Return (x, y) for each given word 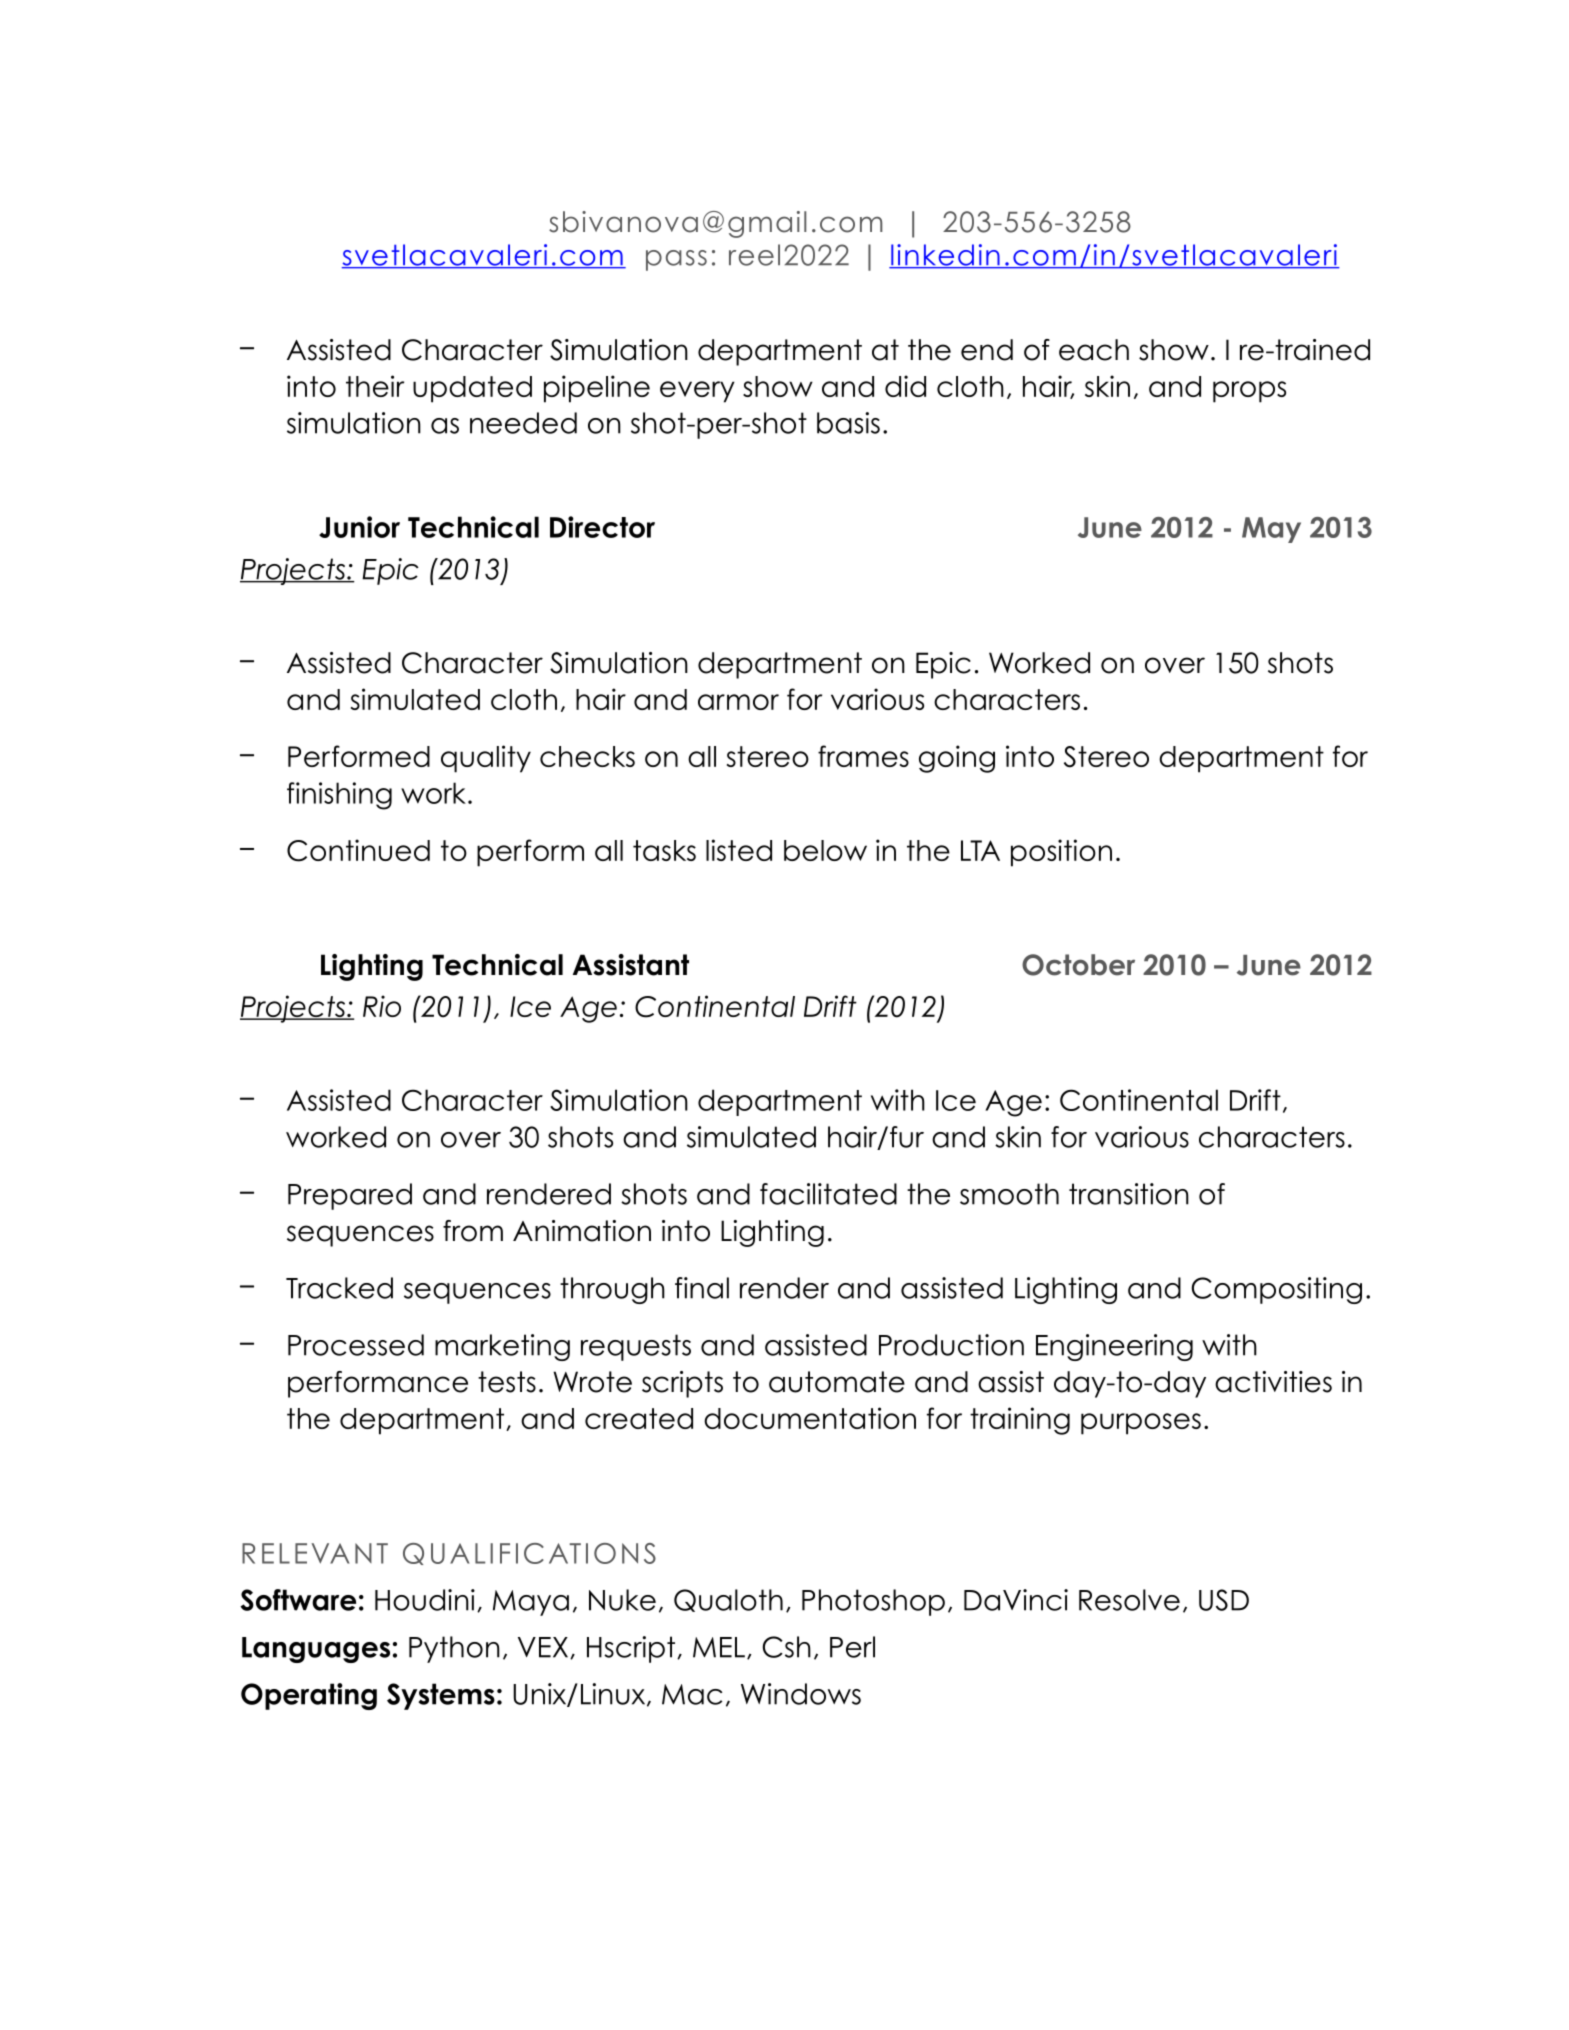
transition (1129, 1194)
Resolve (1129, 1600)
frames (863, 756)
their (375, 386)
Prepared (350, 1196)
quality (486, 759)
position (1061, 853)
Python (454, 1649)
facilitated (828, 1194)
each (1094, 350)
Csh (787, 1647)
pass (676, 260)
